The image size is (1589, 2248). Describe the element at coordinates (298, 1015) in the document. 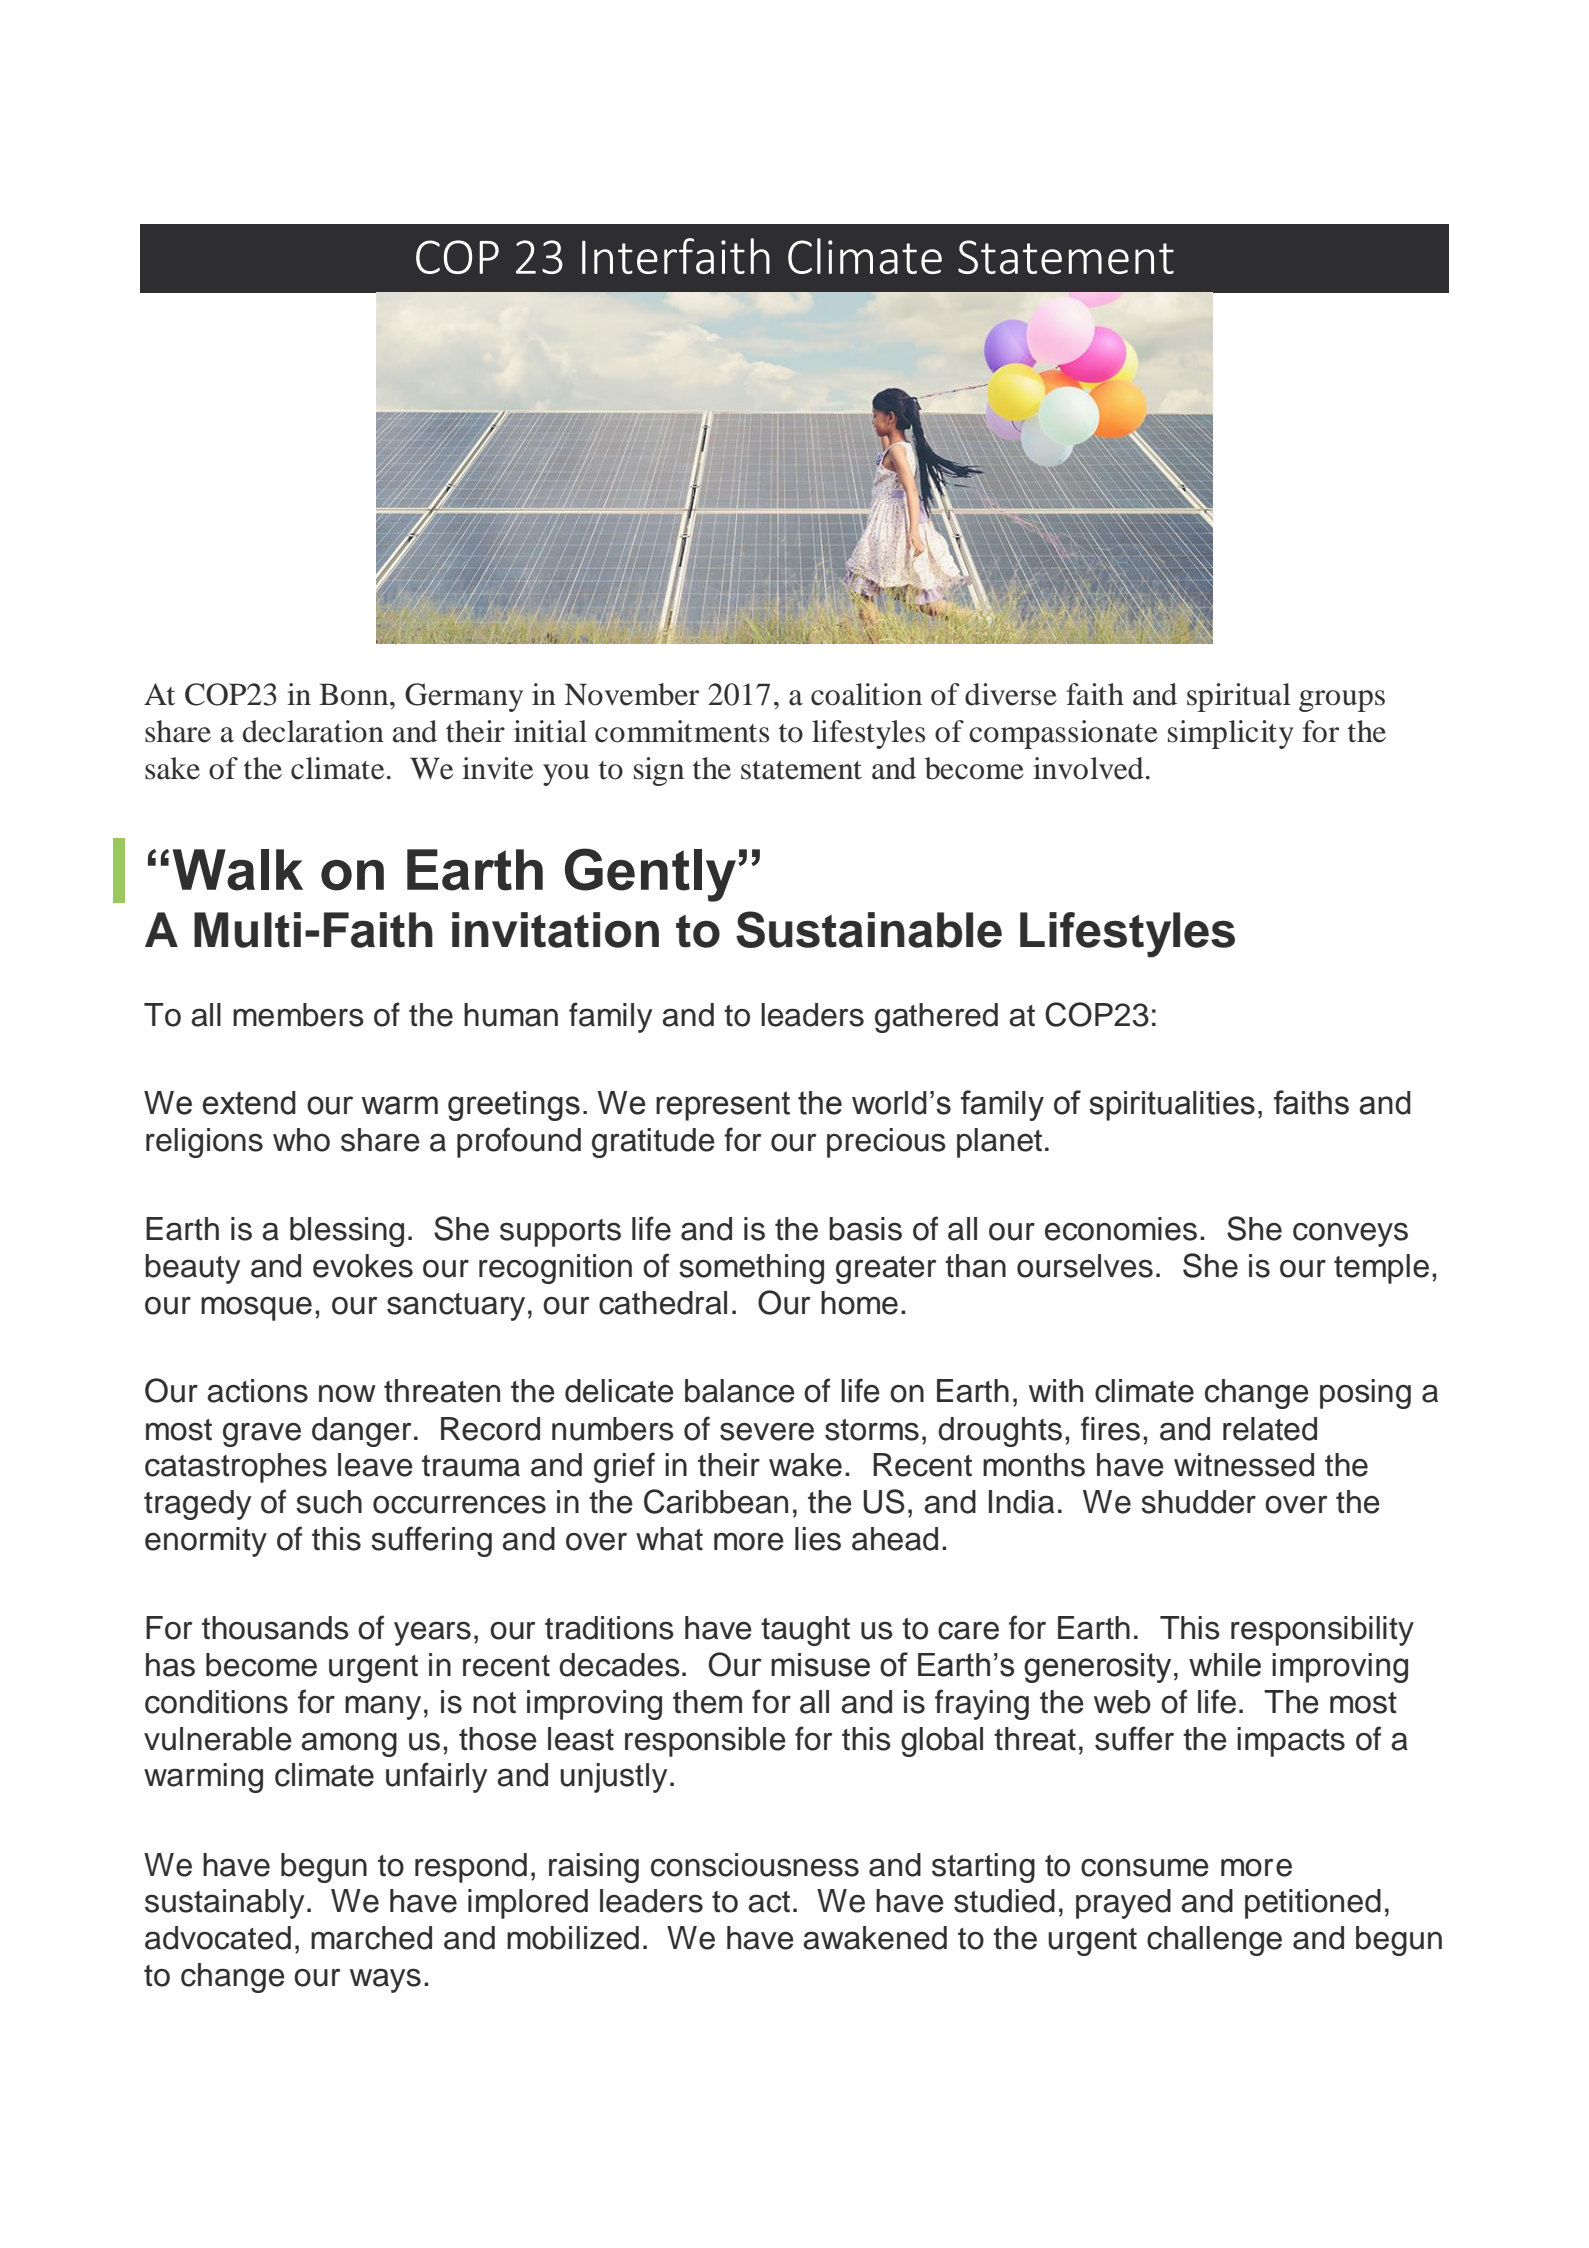

I see `members` at that location.
